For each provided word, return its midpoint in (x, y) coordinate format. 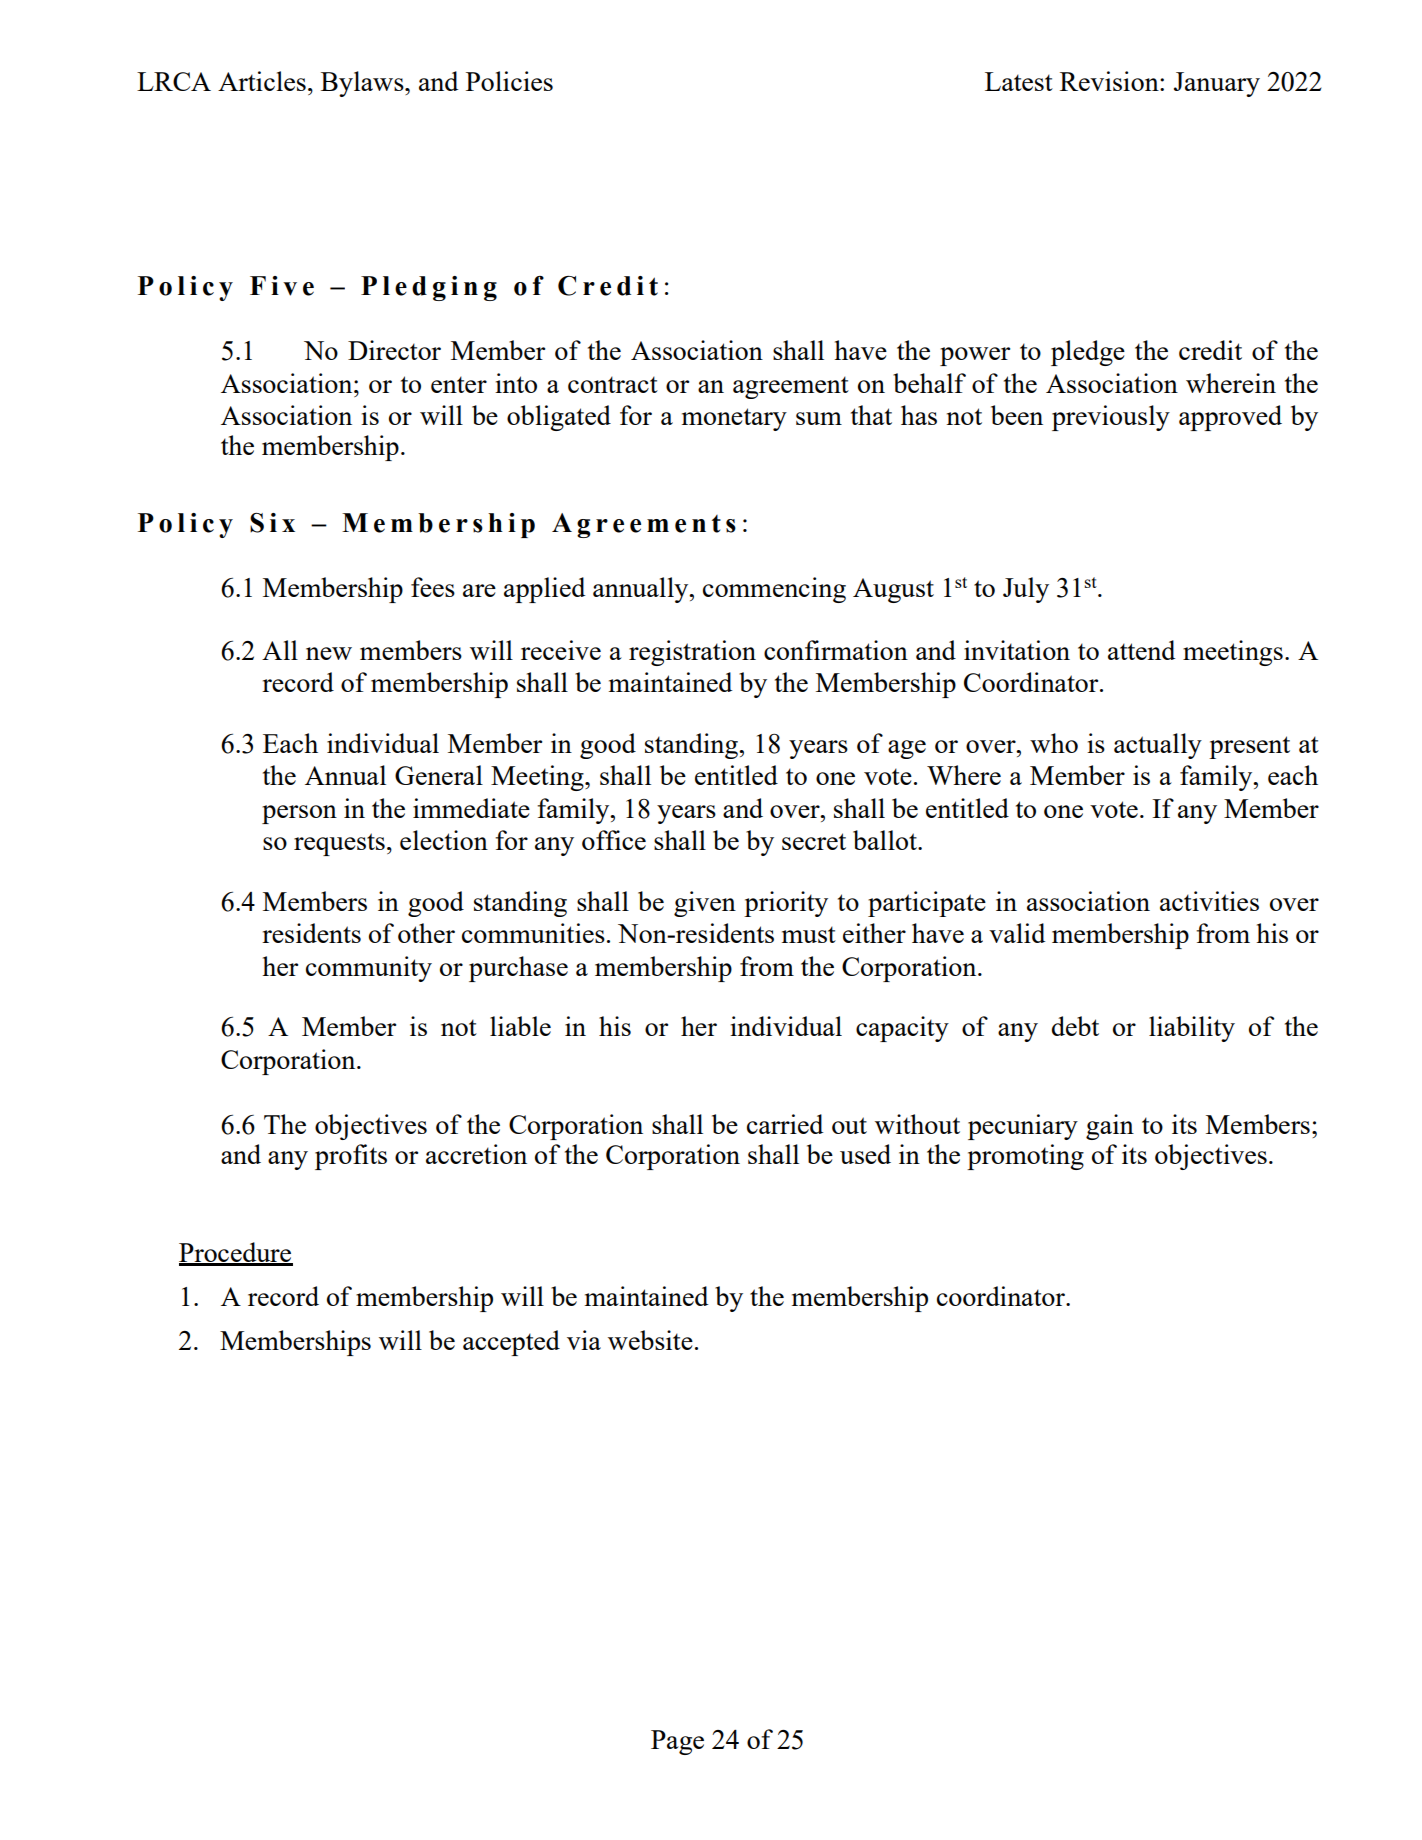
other (426, 933)
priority (786, 904)
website (650, 1340)
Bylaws (363, 84)
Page (677, 1742)
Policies (509, 81)
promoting (1025, 1157)
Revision (1110, 81)
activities (1209, 901)
